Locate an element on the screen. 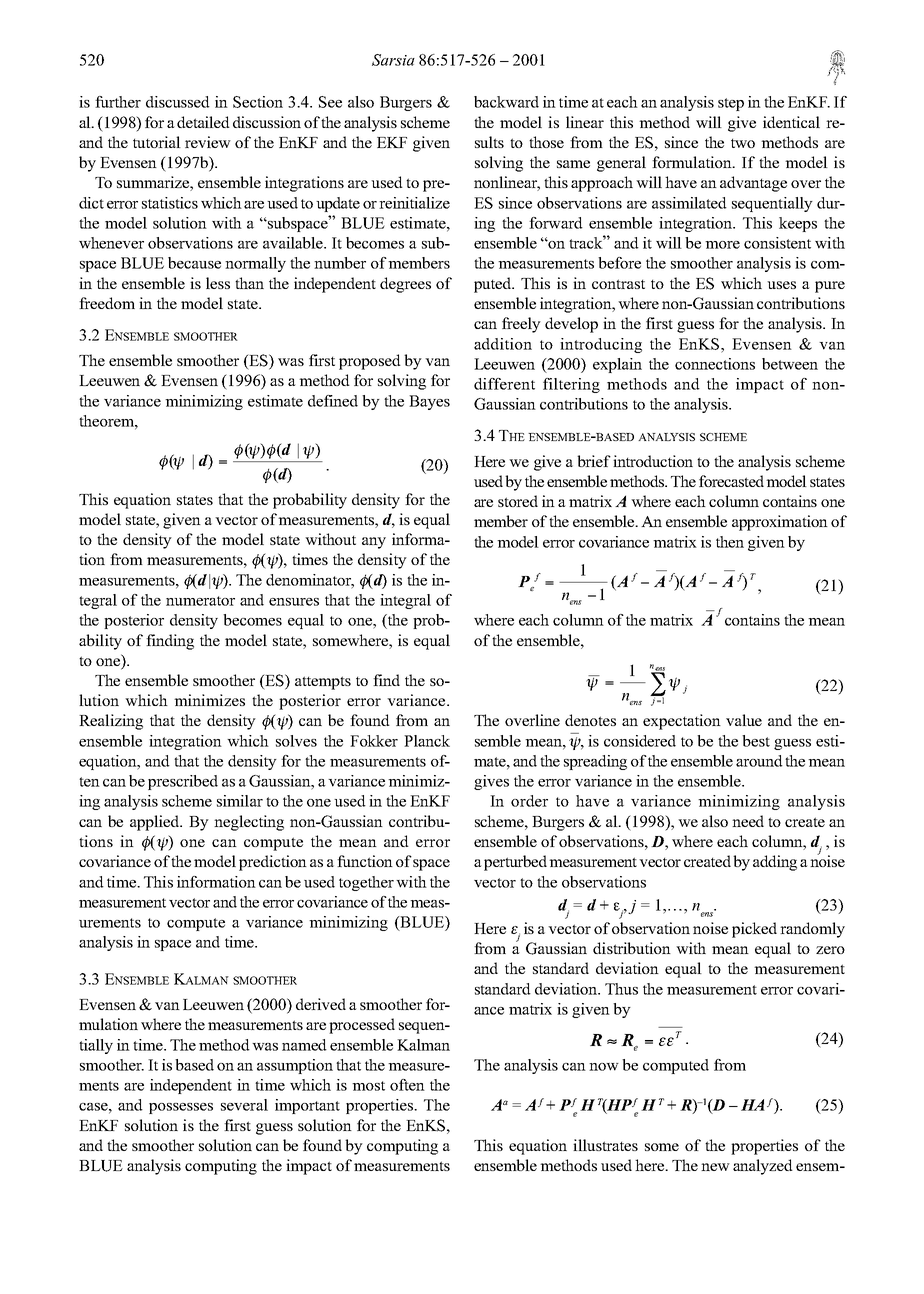 This screenshot has height=1294, width=924. value is located at coordinates (744, 720).
